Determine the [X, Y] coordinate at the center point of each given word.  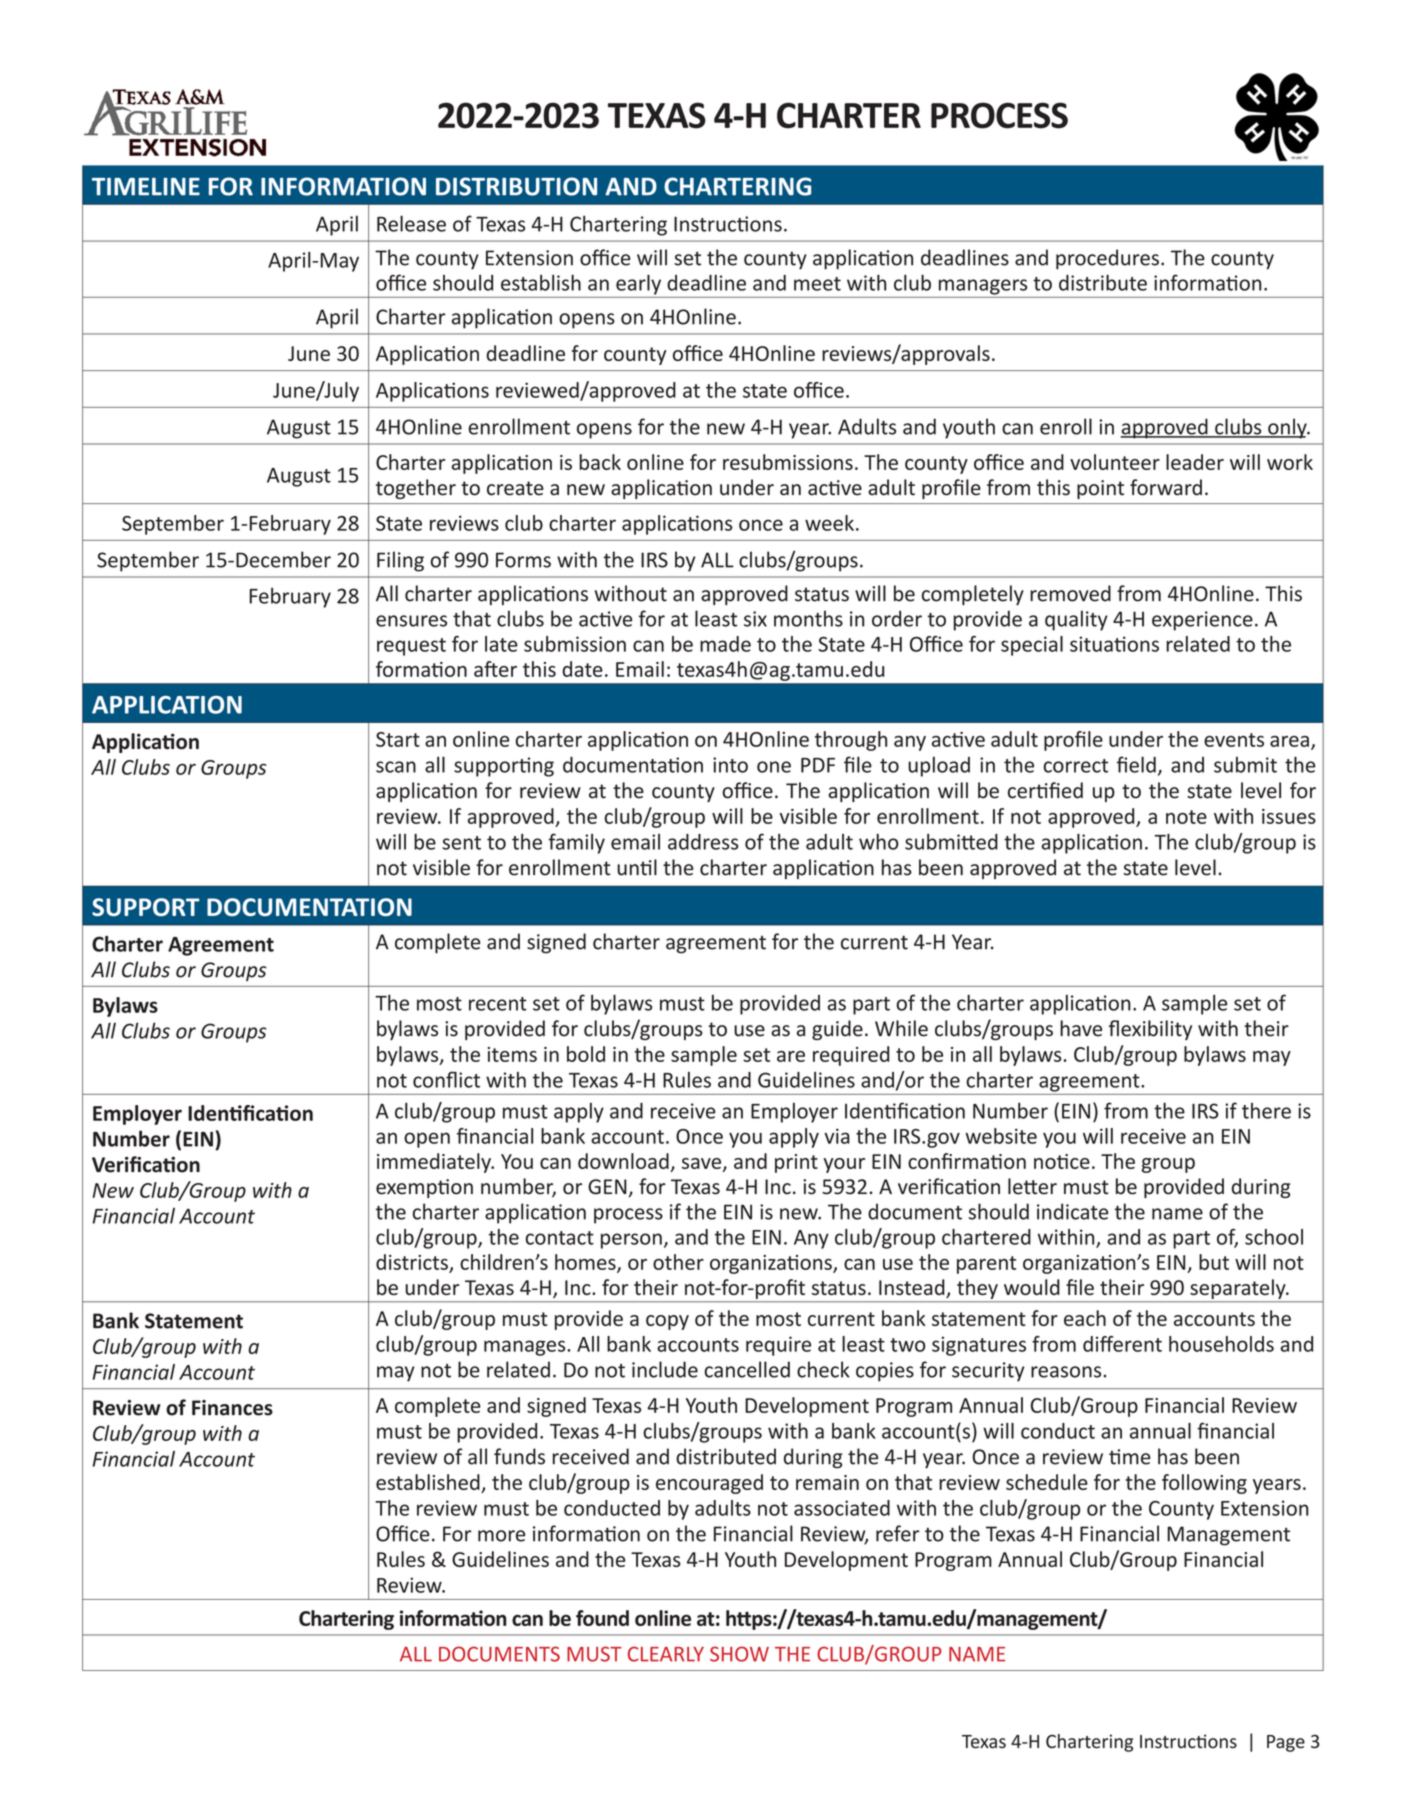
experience [1202, 621]
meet [817, 284]
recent [498, 1004]
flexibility [1150, 1030]
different [1122, 1344]
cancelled [747, 1369]
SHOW [739, 1654]
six [755, 619]
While [901, 1028]
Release [411, 223]
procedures [1107, 259]
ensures [411, 621]
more [501, 1536]
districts [412, 1262]
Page [1286, 1743]
